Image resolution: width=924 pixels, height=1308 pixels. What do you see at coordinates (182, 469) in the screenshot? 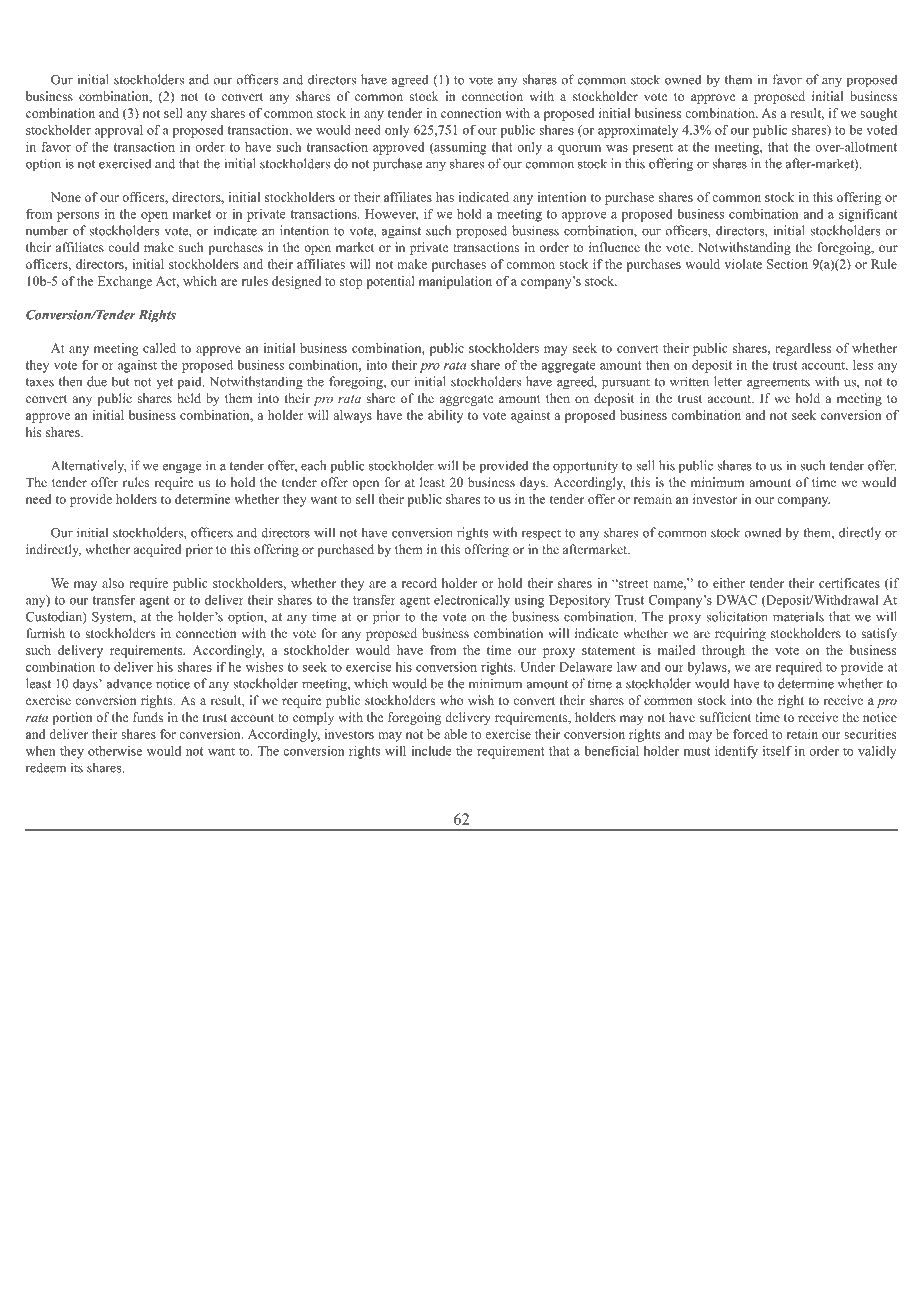
I see `engage` at bounding box center [182, 469].
